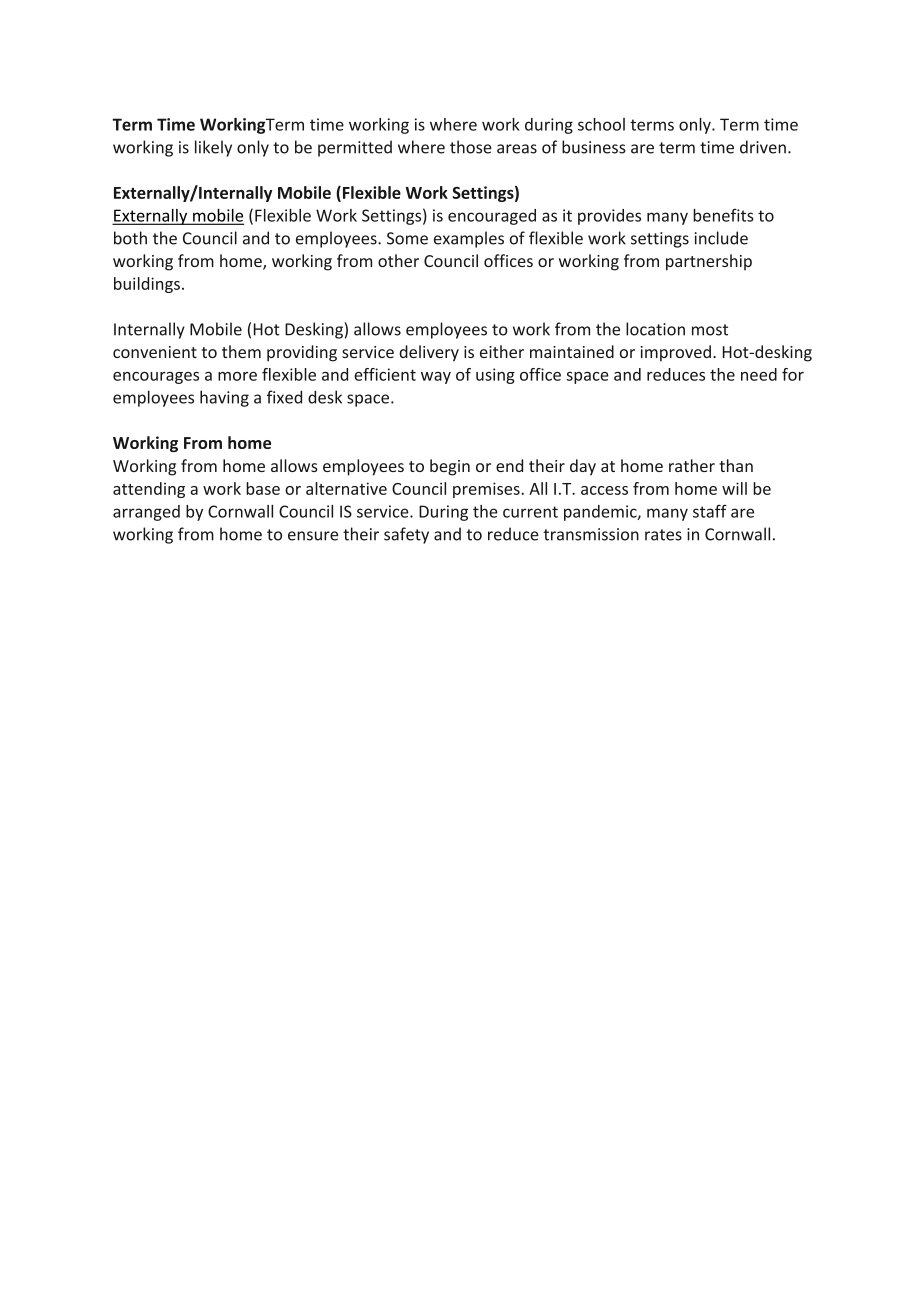  Describe the element at coordinates (710, 330) in the page. I see `most` at that location.
